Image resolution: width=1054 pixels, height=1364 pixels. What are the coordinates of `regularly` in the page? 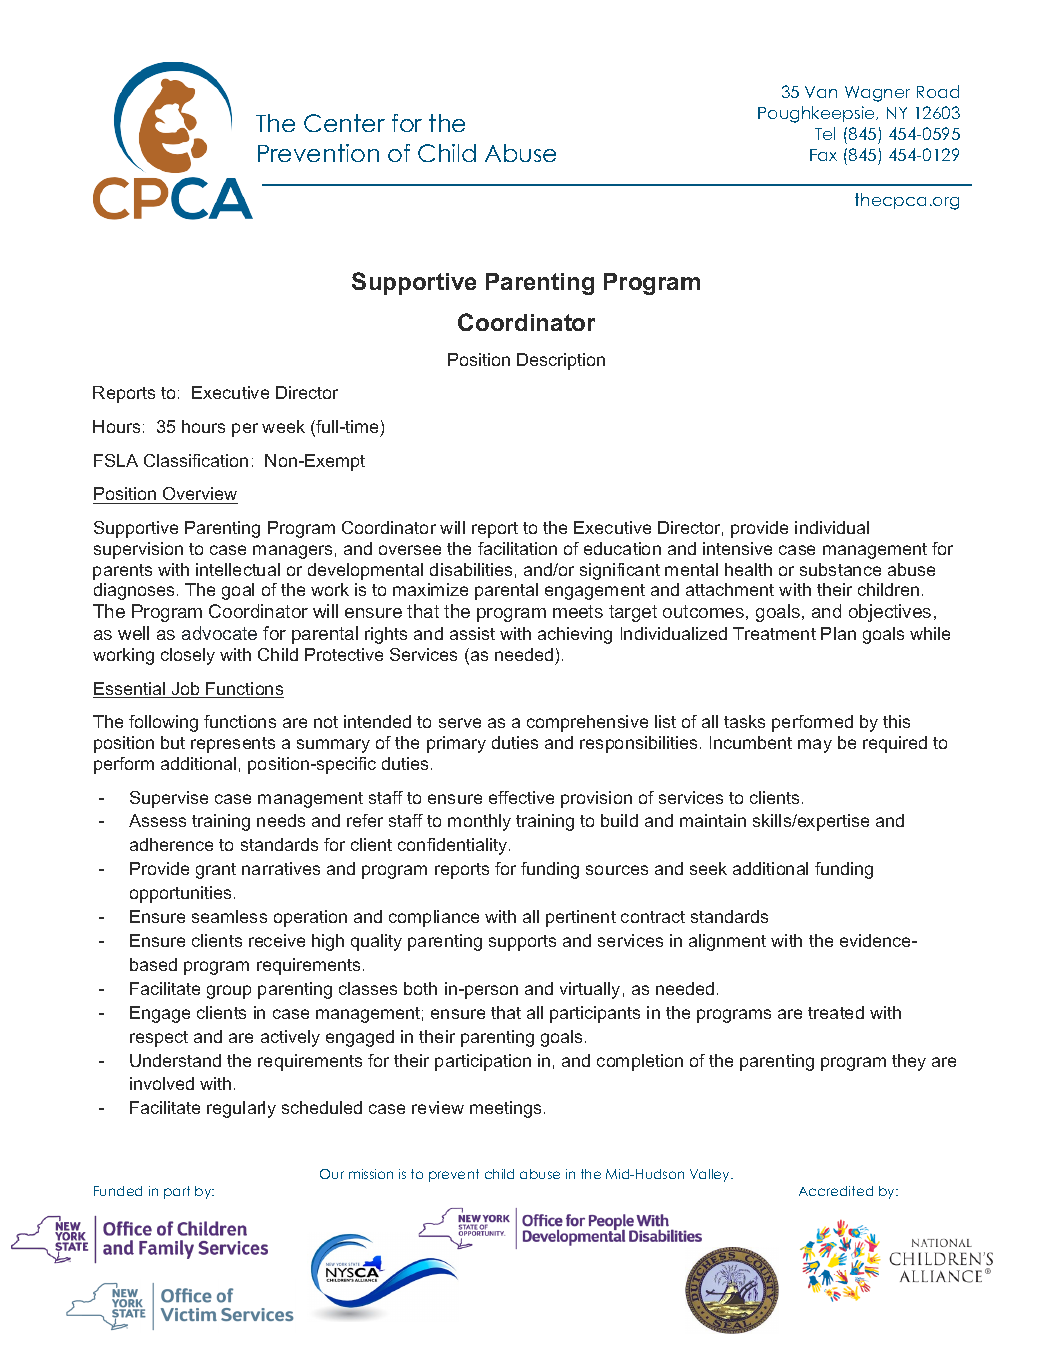 It's located at (241, 1109).
